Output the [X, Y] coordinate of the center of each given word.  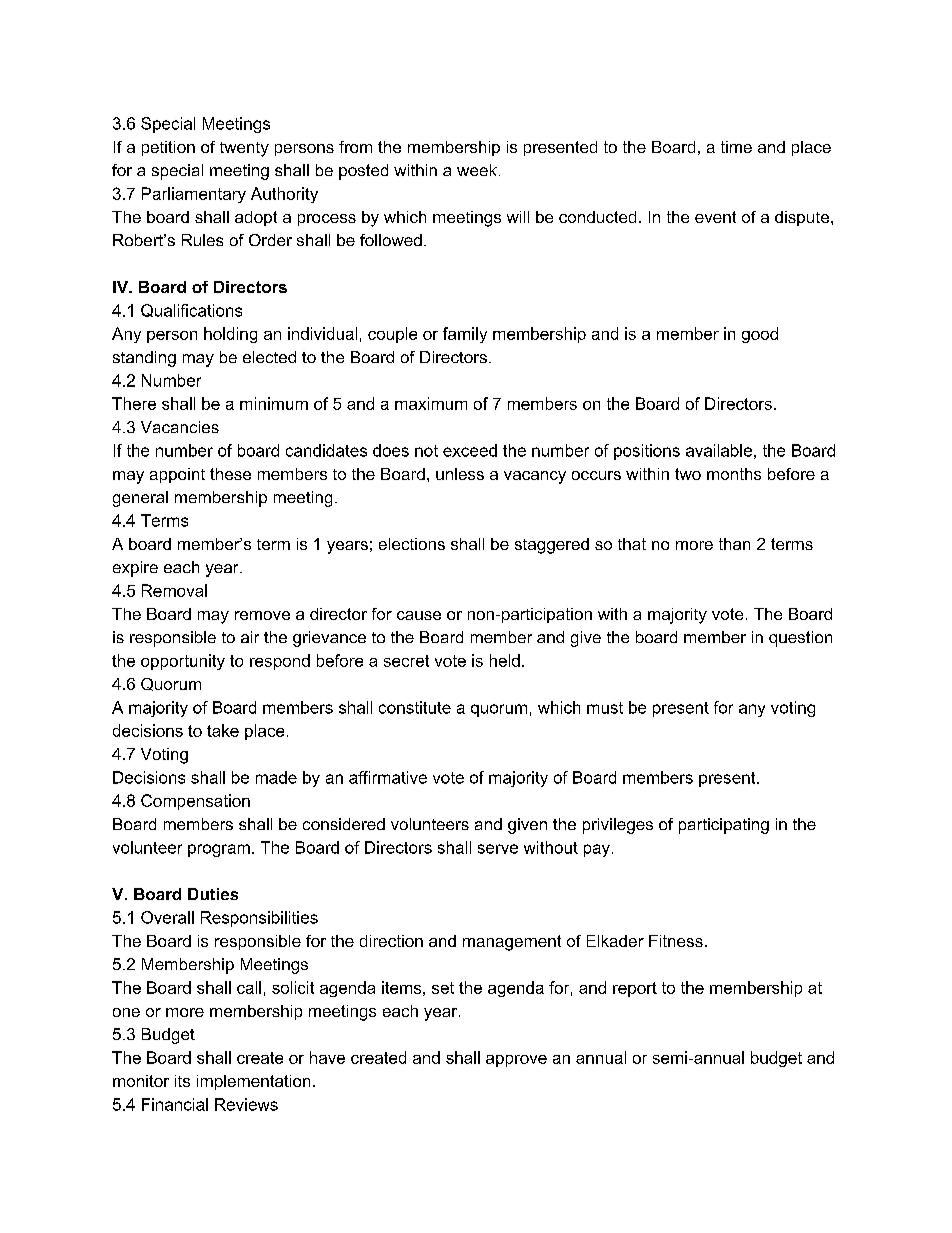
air [250, 637]
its [182, 1081]
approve [516, 1061]
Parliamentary [194, 195]
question [800, 639]
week [477, 170]
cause [419, 615]
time [736, 147]
